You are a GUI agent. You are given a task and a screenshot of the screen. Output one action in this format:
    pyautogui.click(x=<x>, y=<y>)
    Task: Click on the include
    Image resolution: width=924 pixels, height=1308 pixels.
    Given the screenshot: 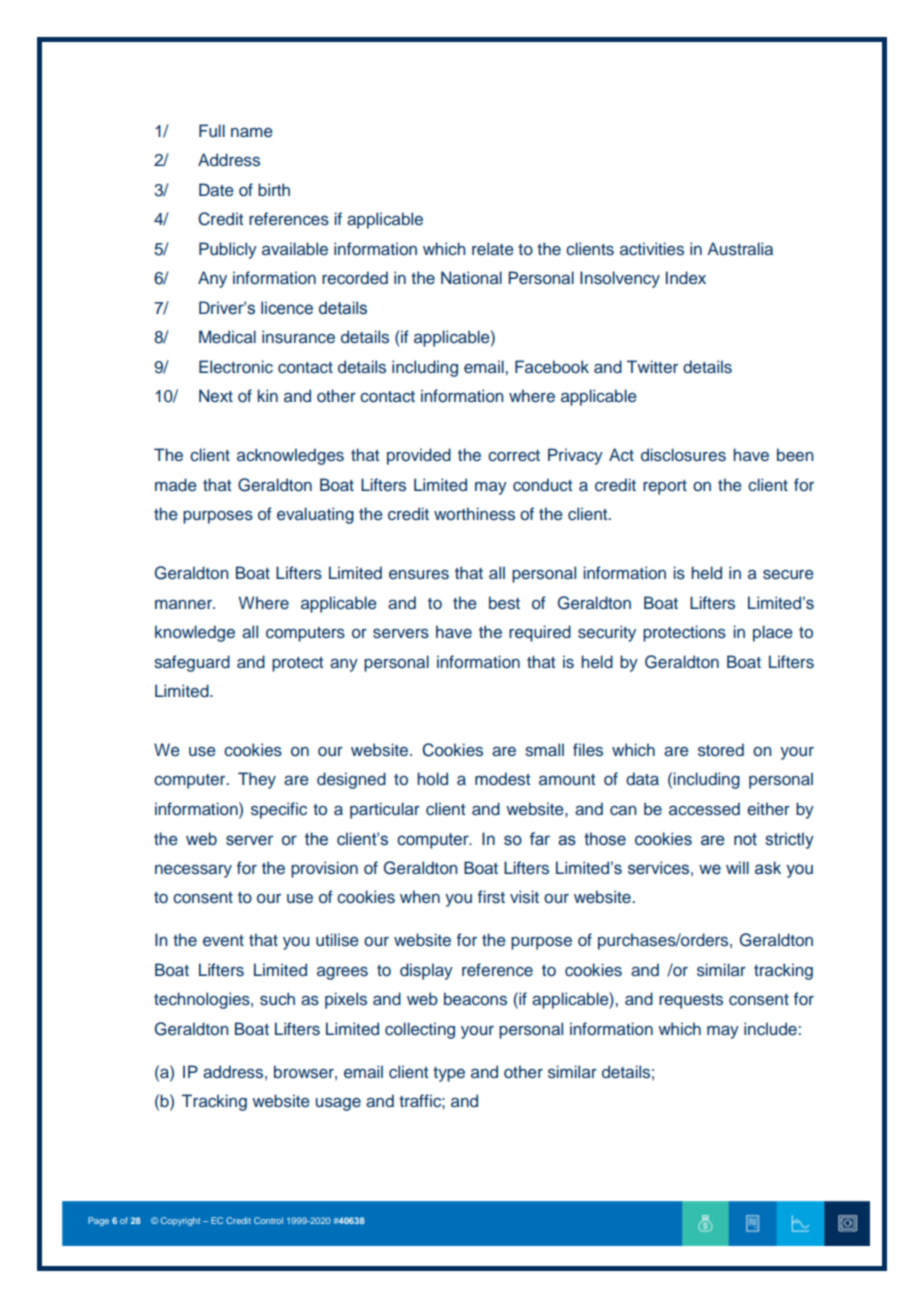 What is the action you would take?
    pyautogui.click(x=770, y=1029)
